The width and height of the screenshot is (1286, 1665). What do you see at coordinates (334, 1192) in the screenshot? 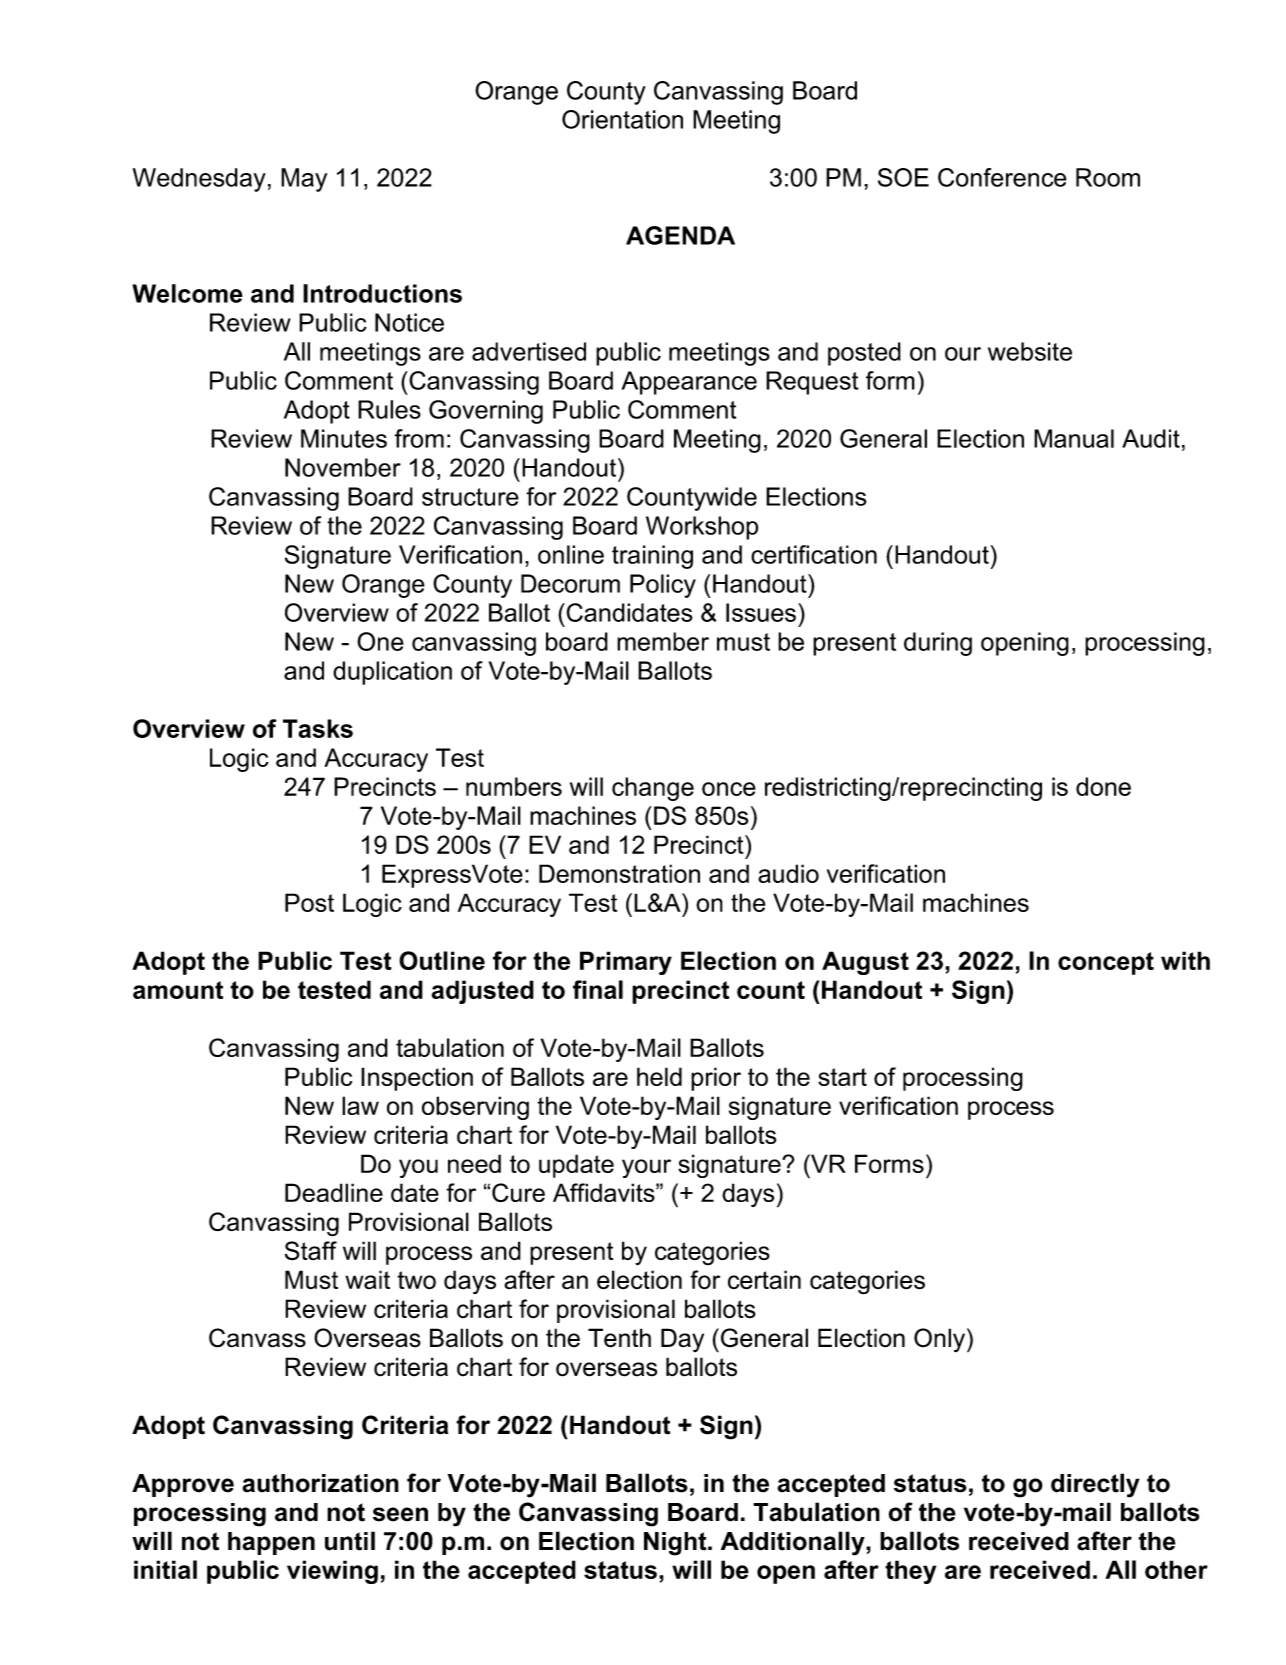
I see `Deadline` at bounding box center [334, 1192].
